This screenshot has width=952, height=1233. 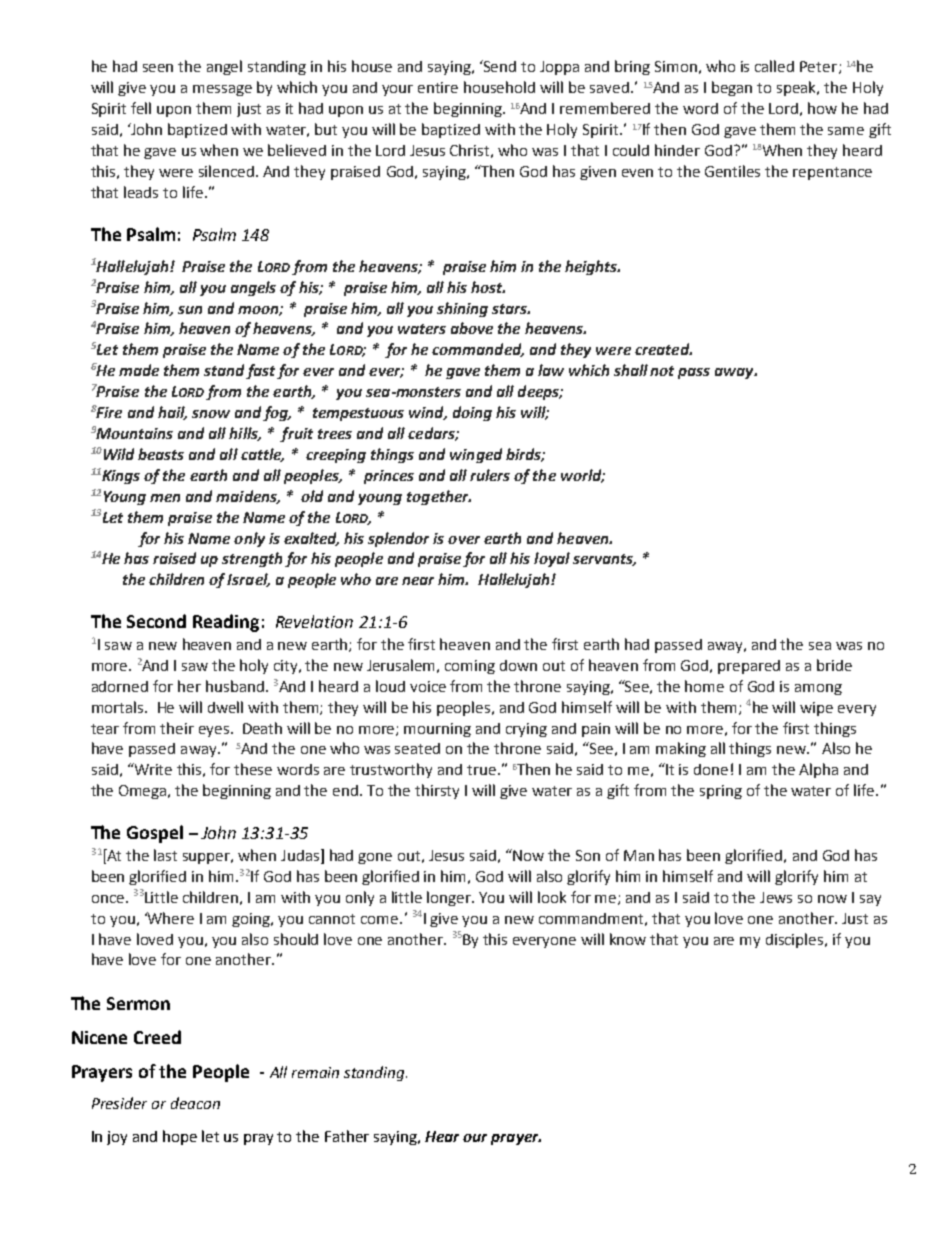 What do you see at coordinates (161, 454) in the screenshot?
I see `beasts` at bounding box center [161, 454].
